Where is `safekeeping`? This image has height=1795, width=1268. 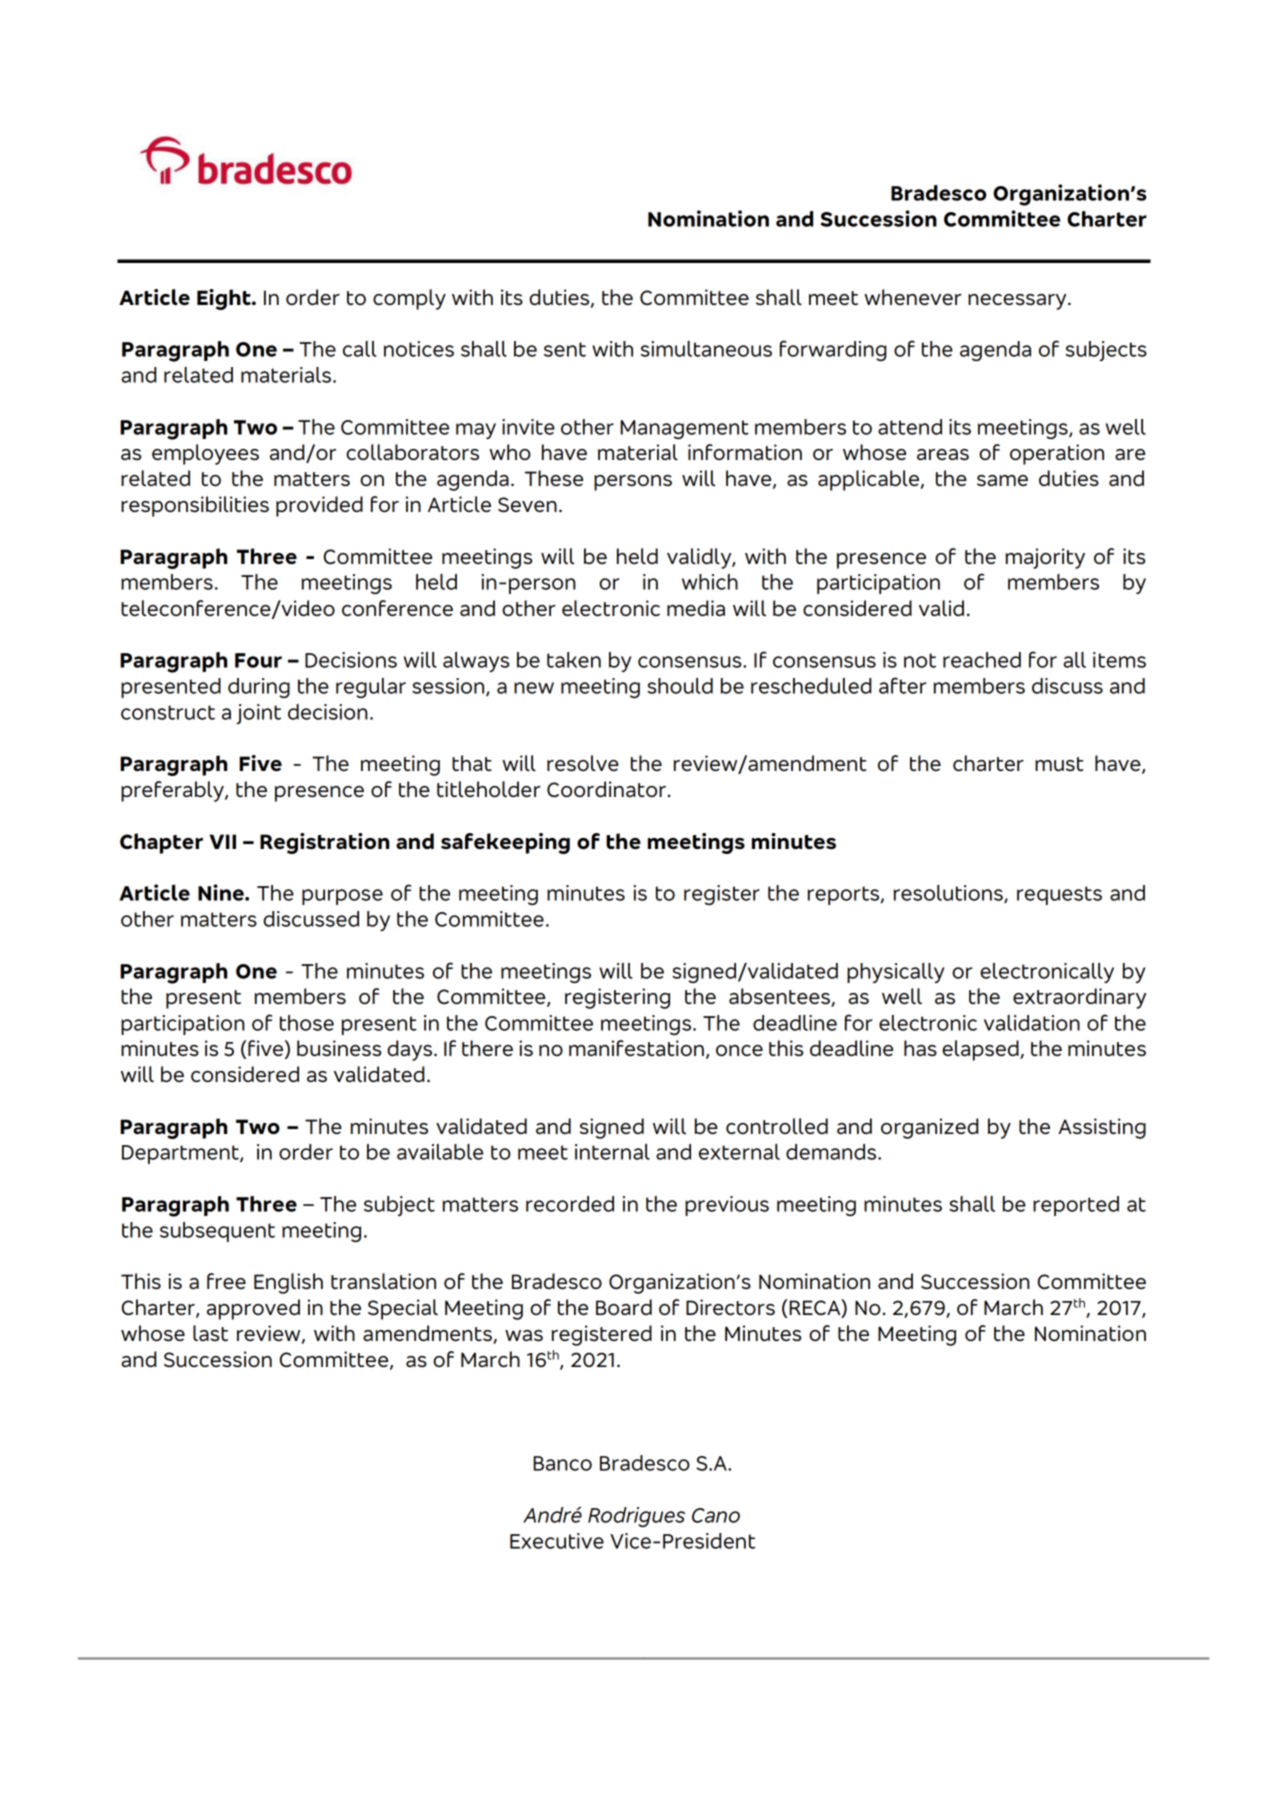 safekeeping is located at coordinates (505, 843).
